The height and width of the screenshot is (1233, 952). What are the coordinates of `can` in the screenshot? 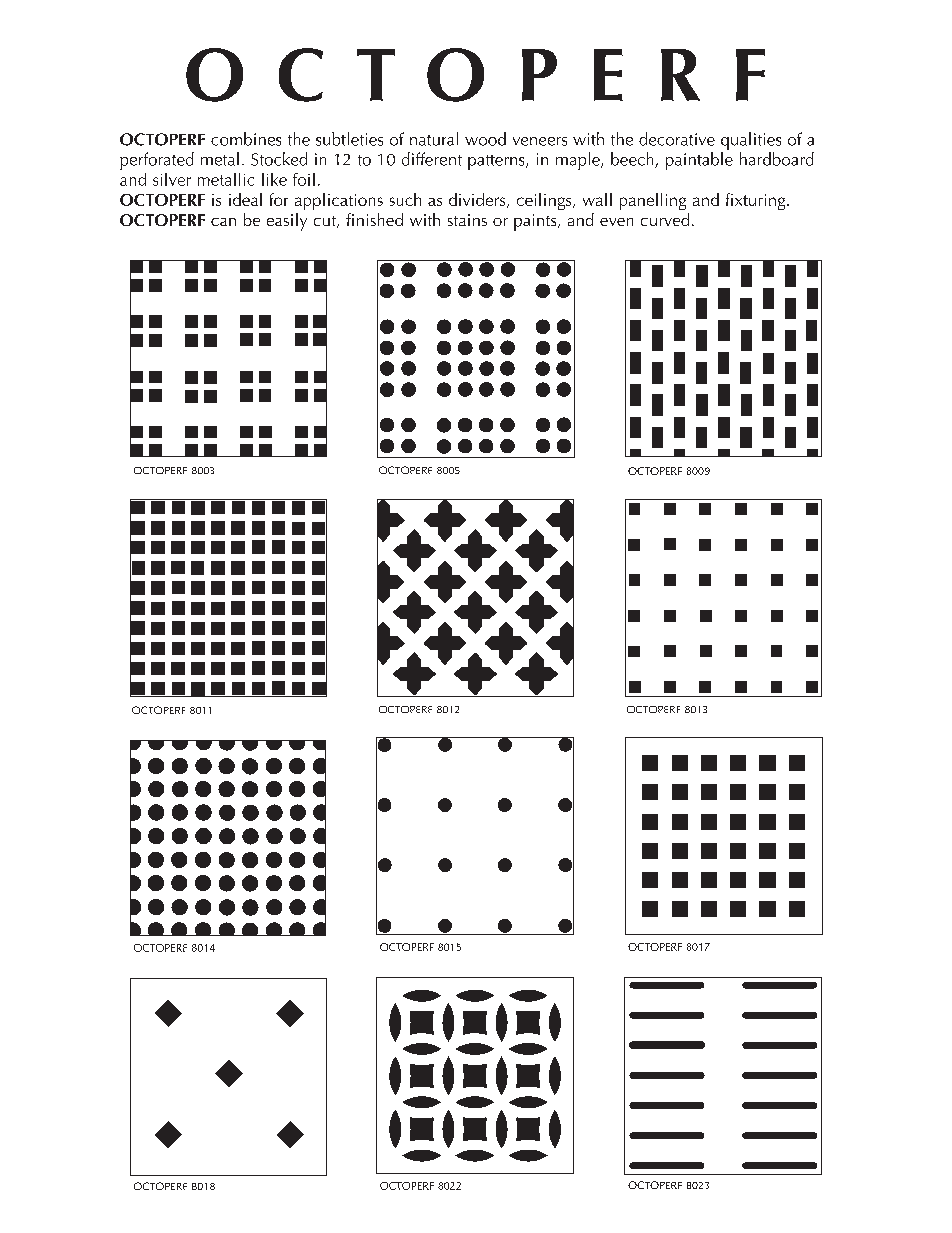 It's located at (223, 222).
